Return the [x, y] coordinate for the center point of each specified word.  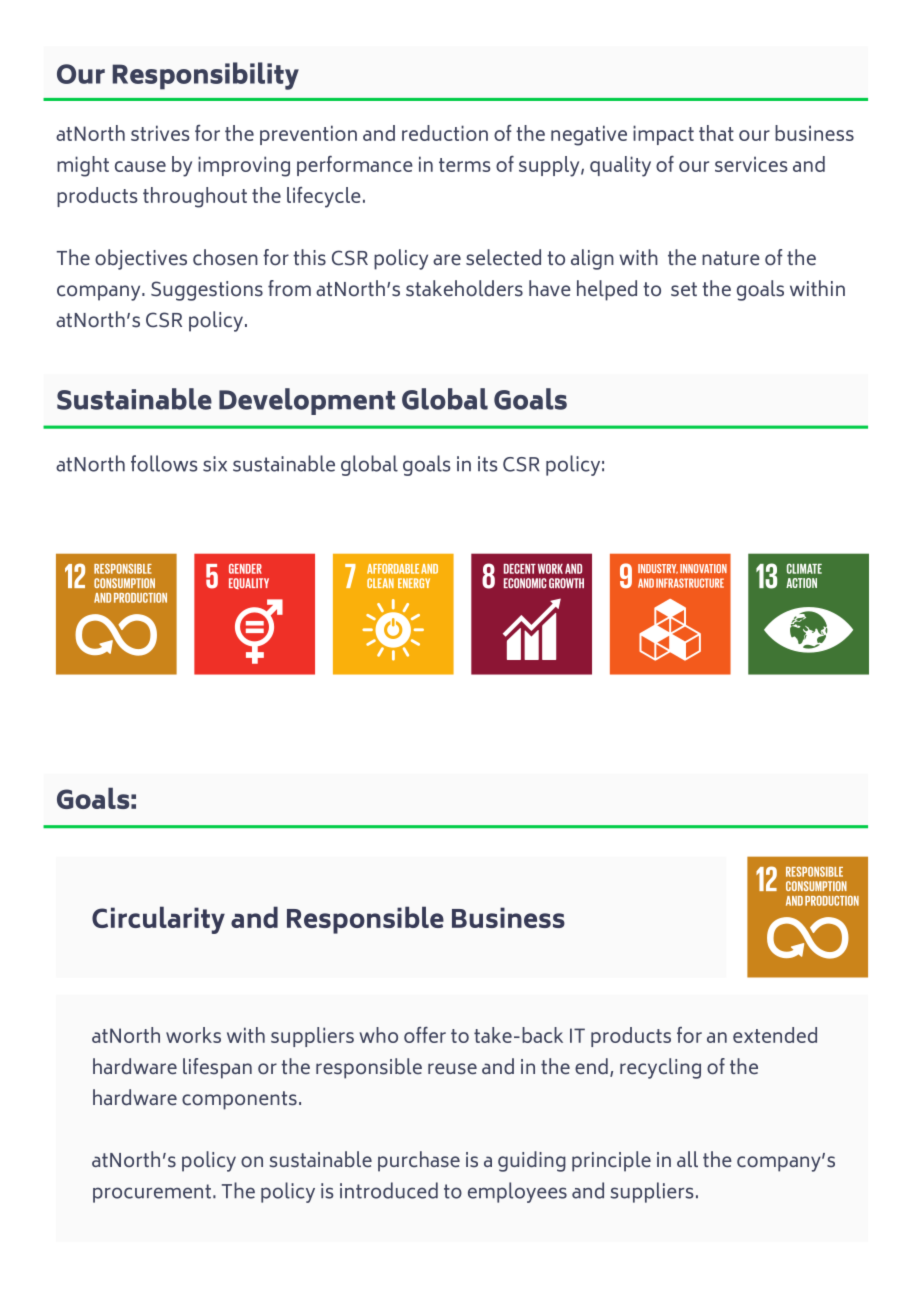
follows [164, 463]
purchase [419, 1161]
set [684, 289]
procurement [152, 1193]
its [488, 464]
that [716, 133]
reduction [445, 133]
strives [160, 133]
